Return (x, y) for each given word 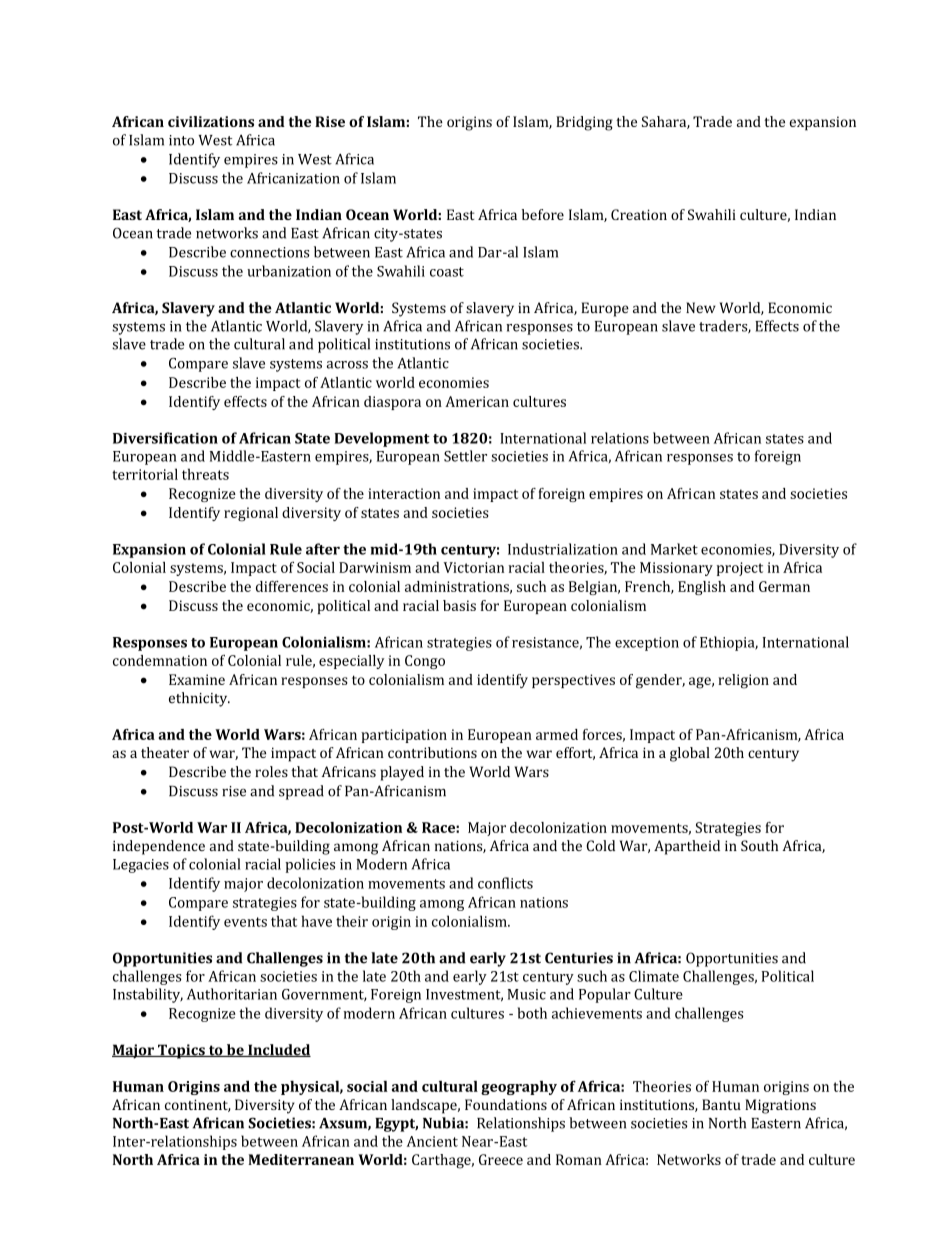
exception (647, 644)
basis (459, 605)
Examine (197, 679)
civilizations (211, 121)
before (543, 214)
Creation (639, 214)
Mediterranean (301, 1159)
